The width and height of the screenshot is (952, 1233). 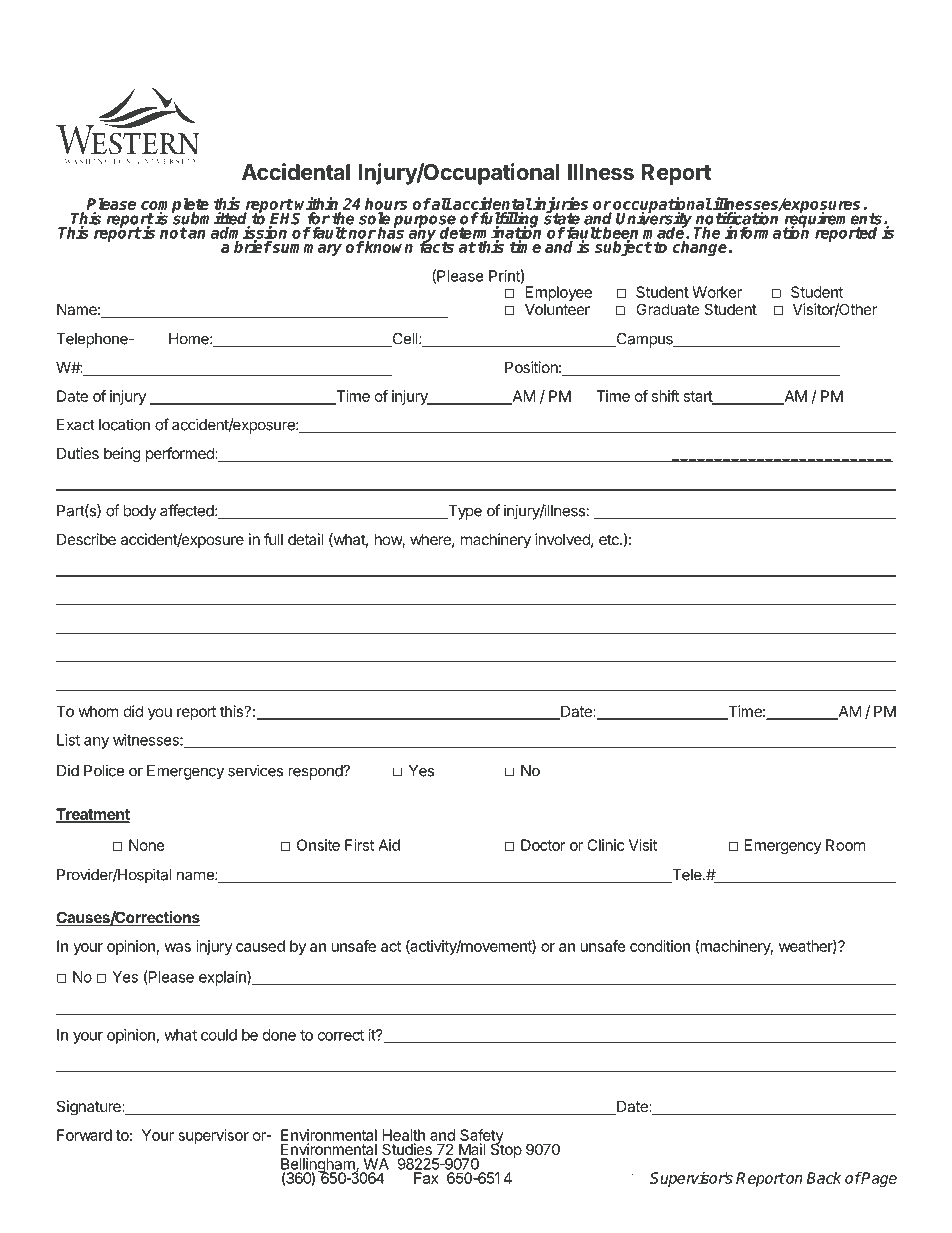 I want to click on Back, so click(x=823, y=1178).
